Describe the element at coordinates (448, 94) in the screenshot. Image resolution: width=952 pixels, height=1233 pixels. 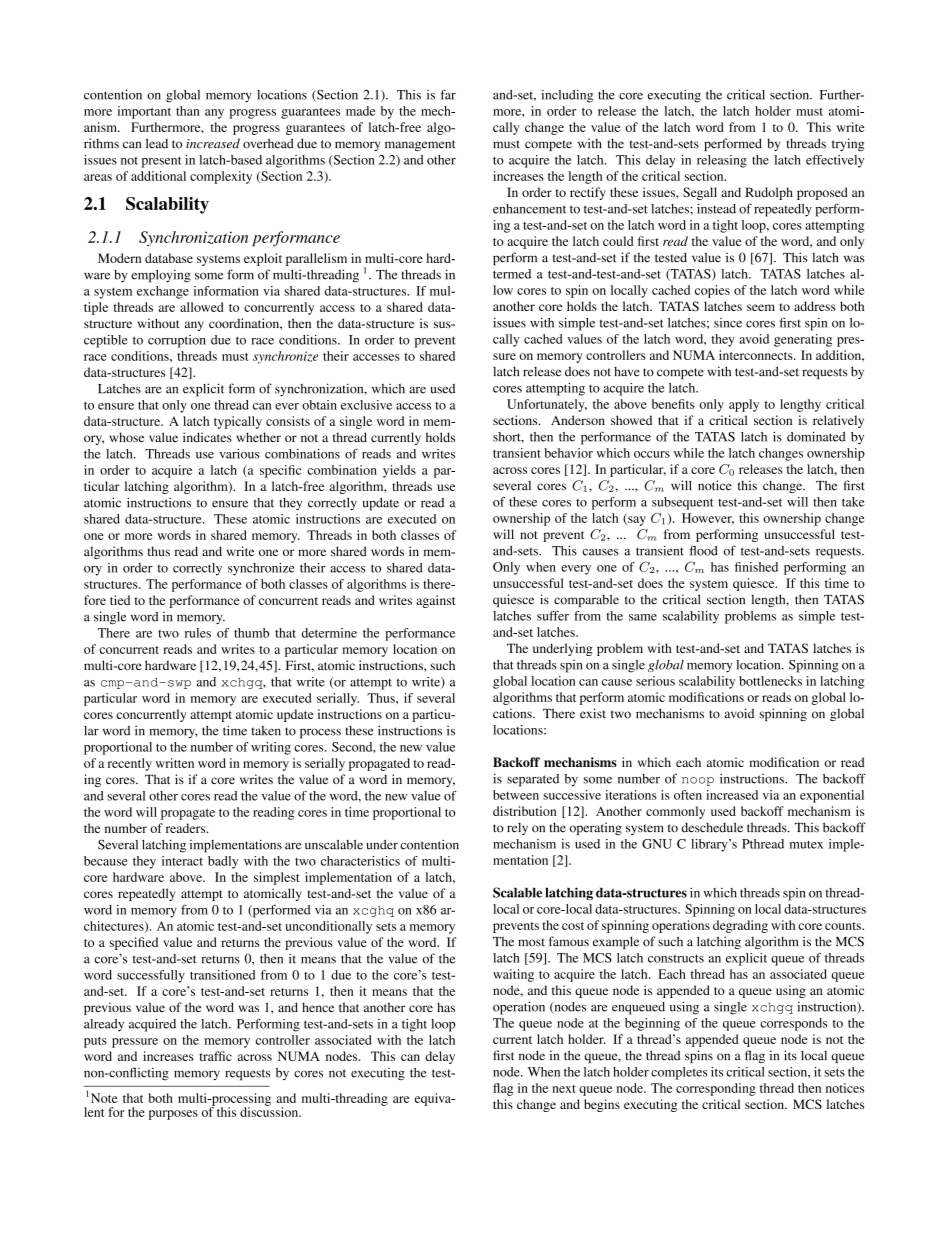
I see `far` at that location.
